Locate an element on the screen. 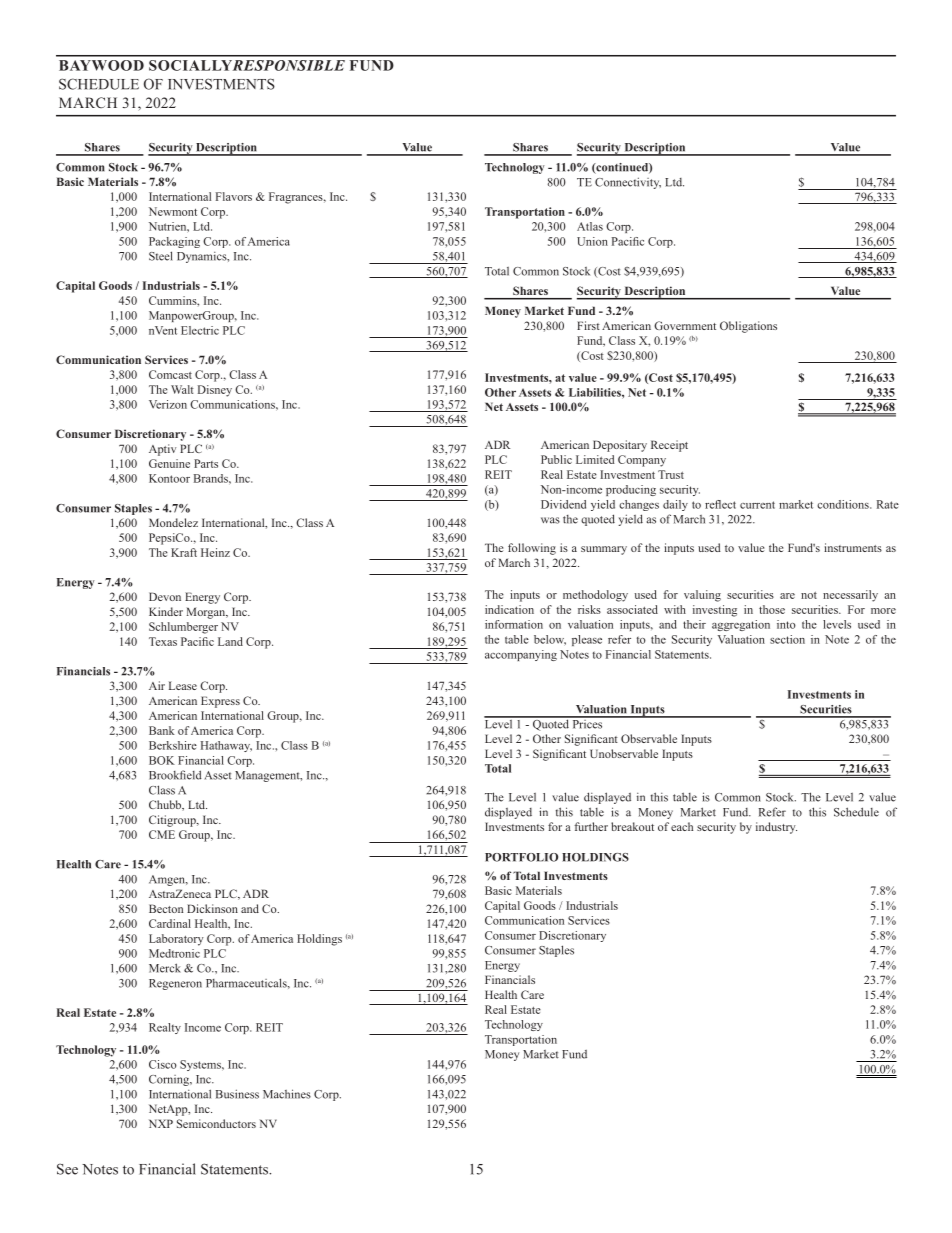 Image resolution: width=952 pixels, height=1233 pixels. each is located at coordinates (682, 826).
